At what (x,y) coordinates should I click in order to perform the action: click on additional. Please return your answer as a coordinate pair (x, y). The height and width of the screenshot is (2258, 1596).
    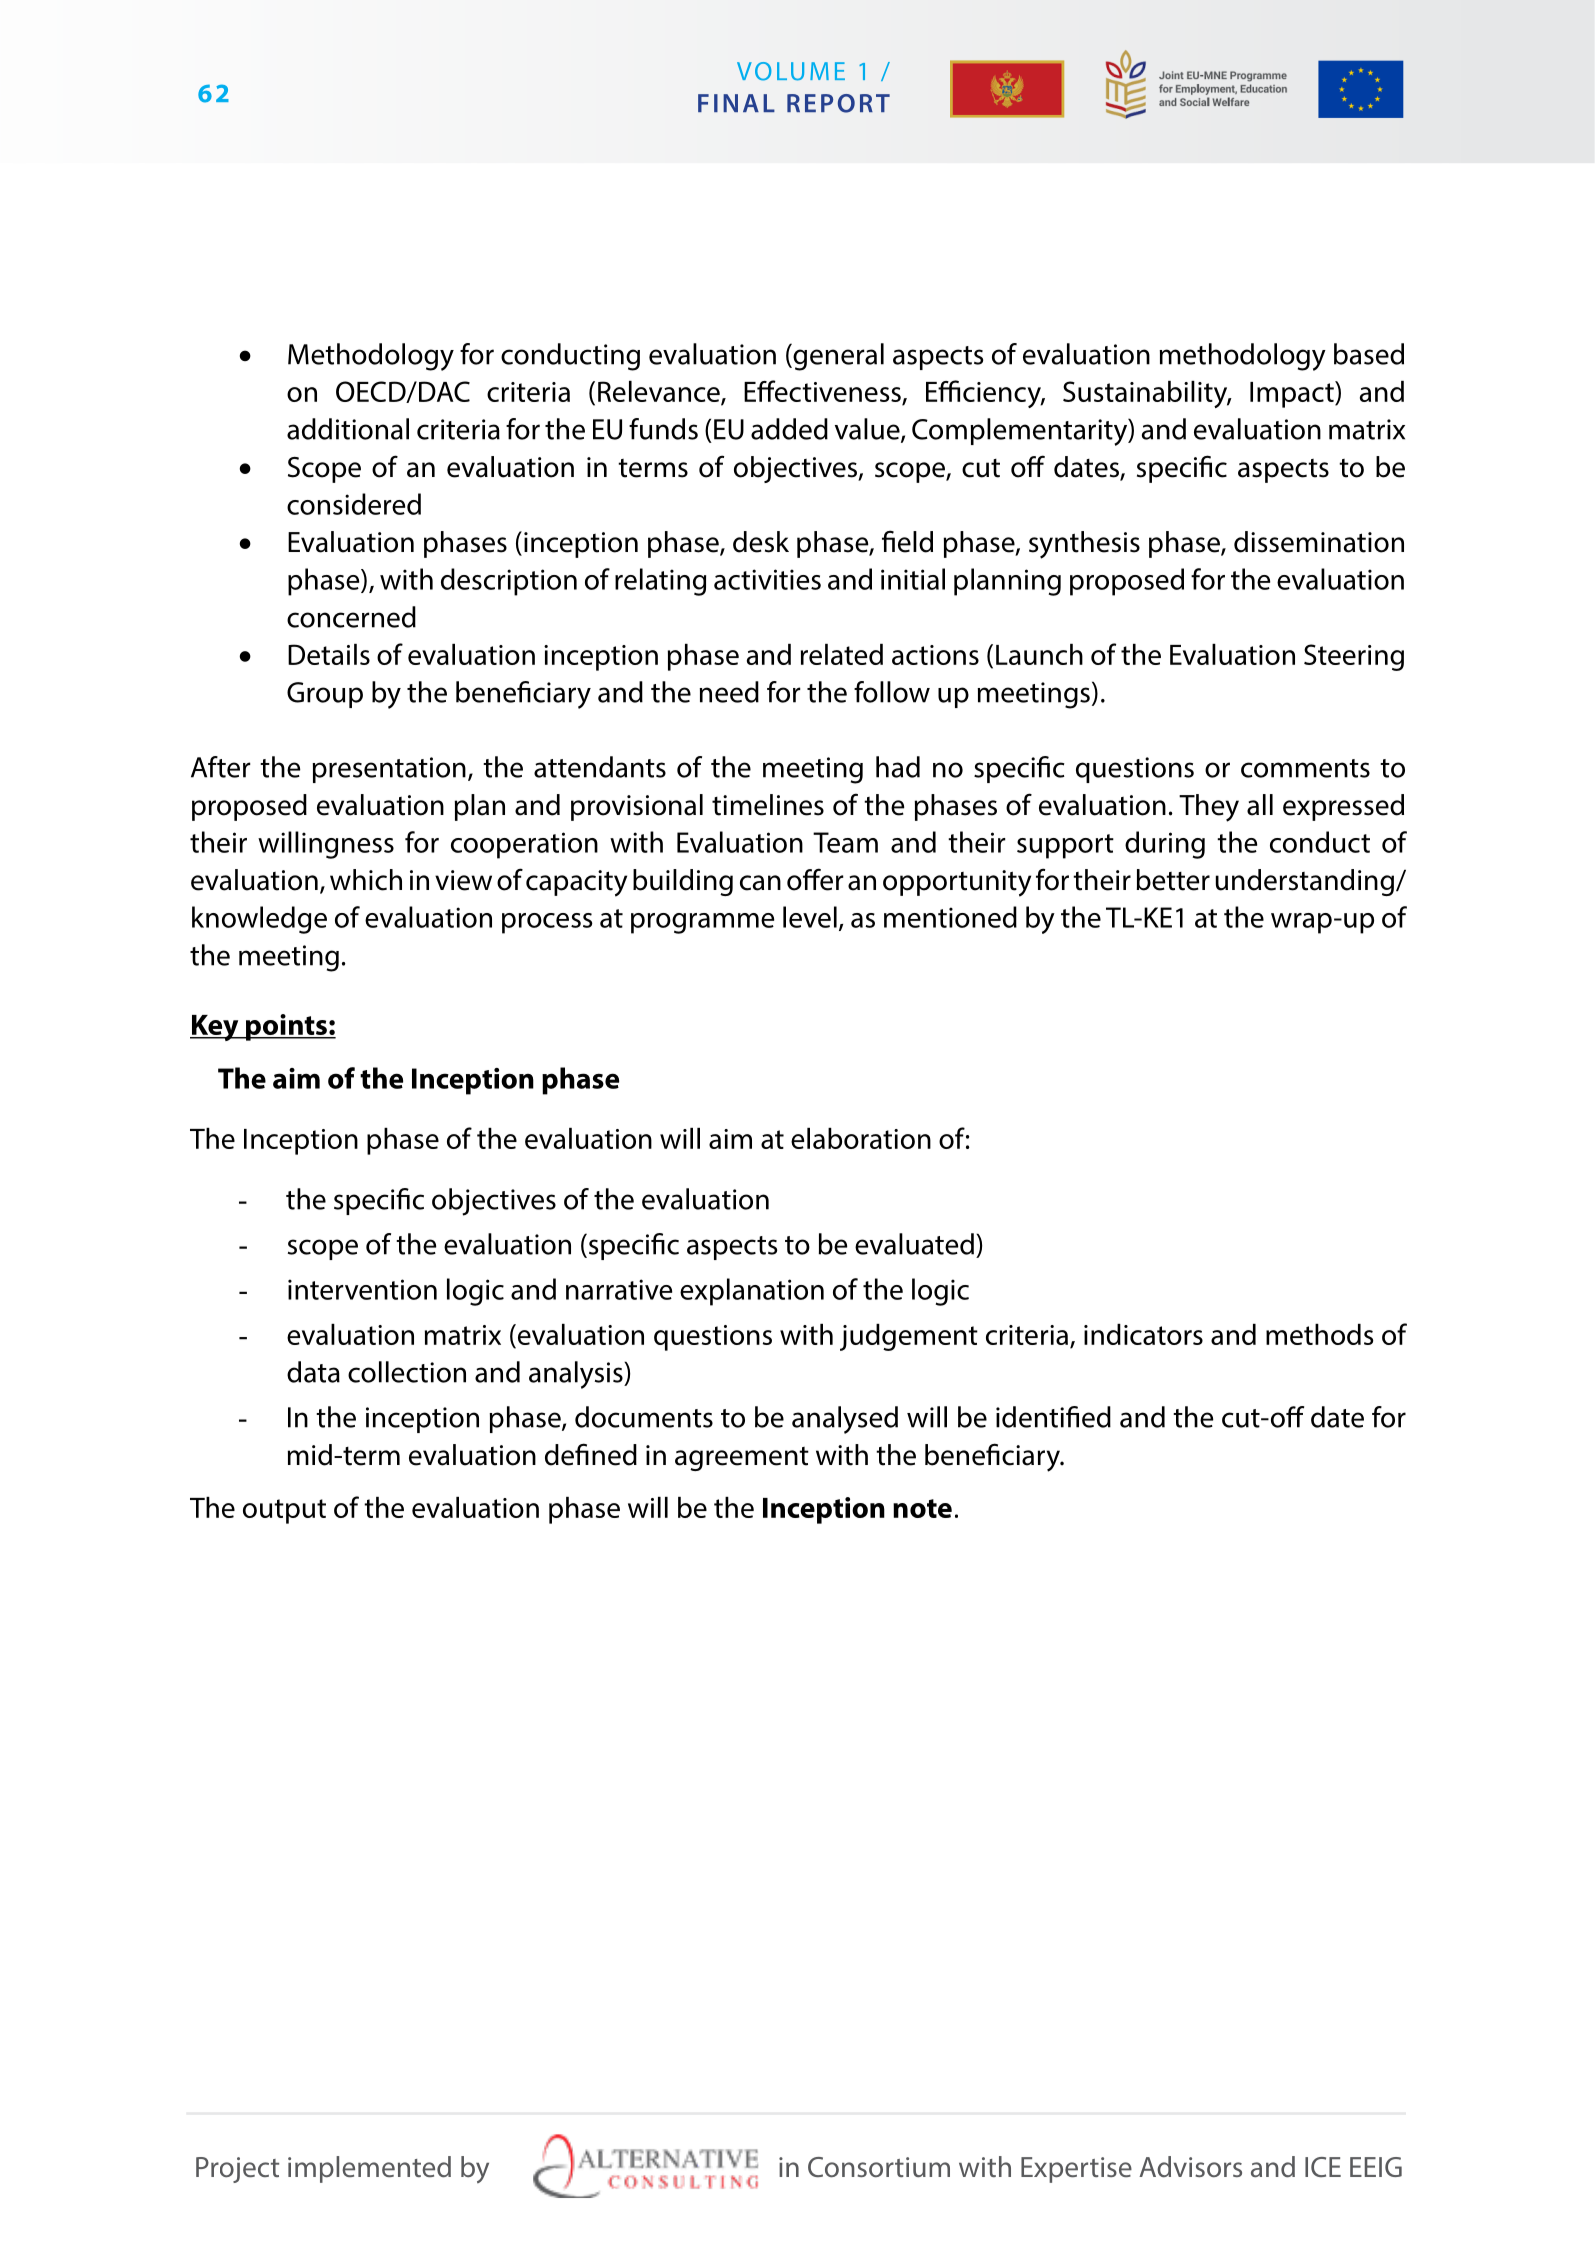
    Looking at the image, I should click on (348, 429).
